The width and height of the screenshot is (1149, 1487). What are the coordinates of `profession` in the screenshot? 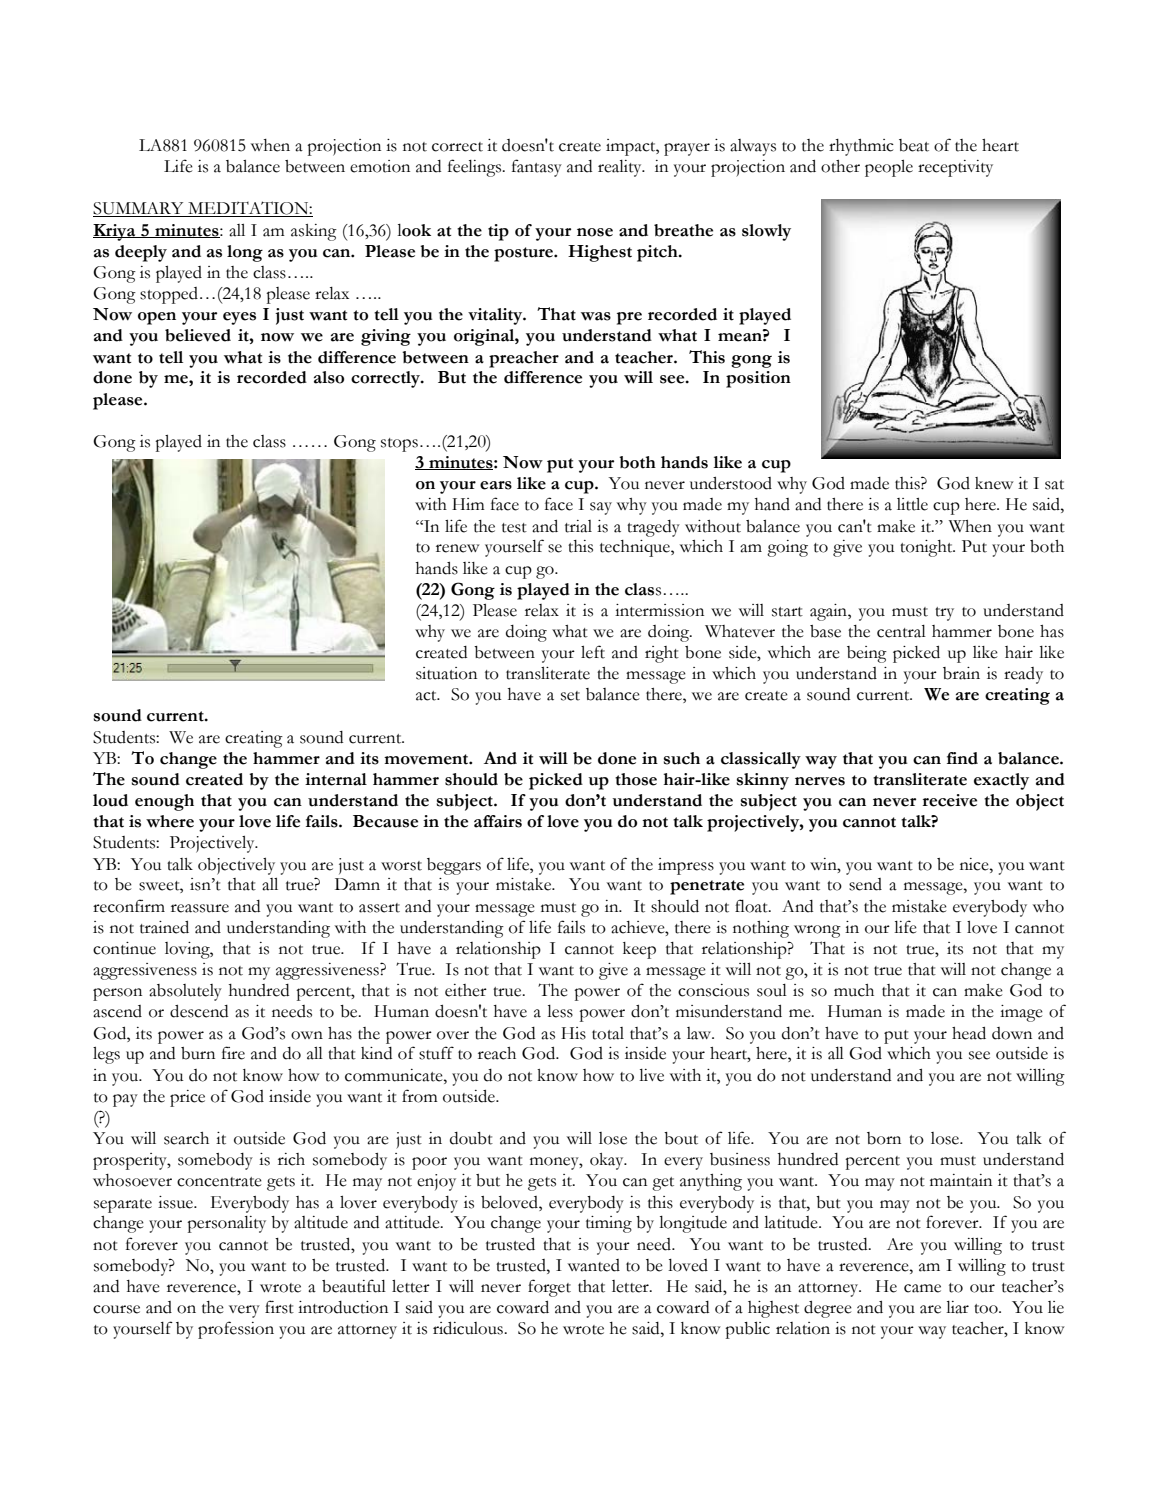 It's located at (236, 1330).
